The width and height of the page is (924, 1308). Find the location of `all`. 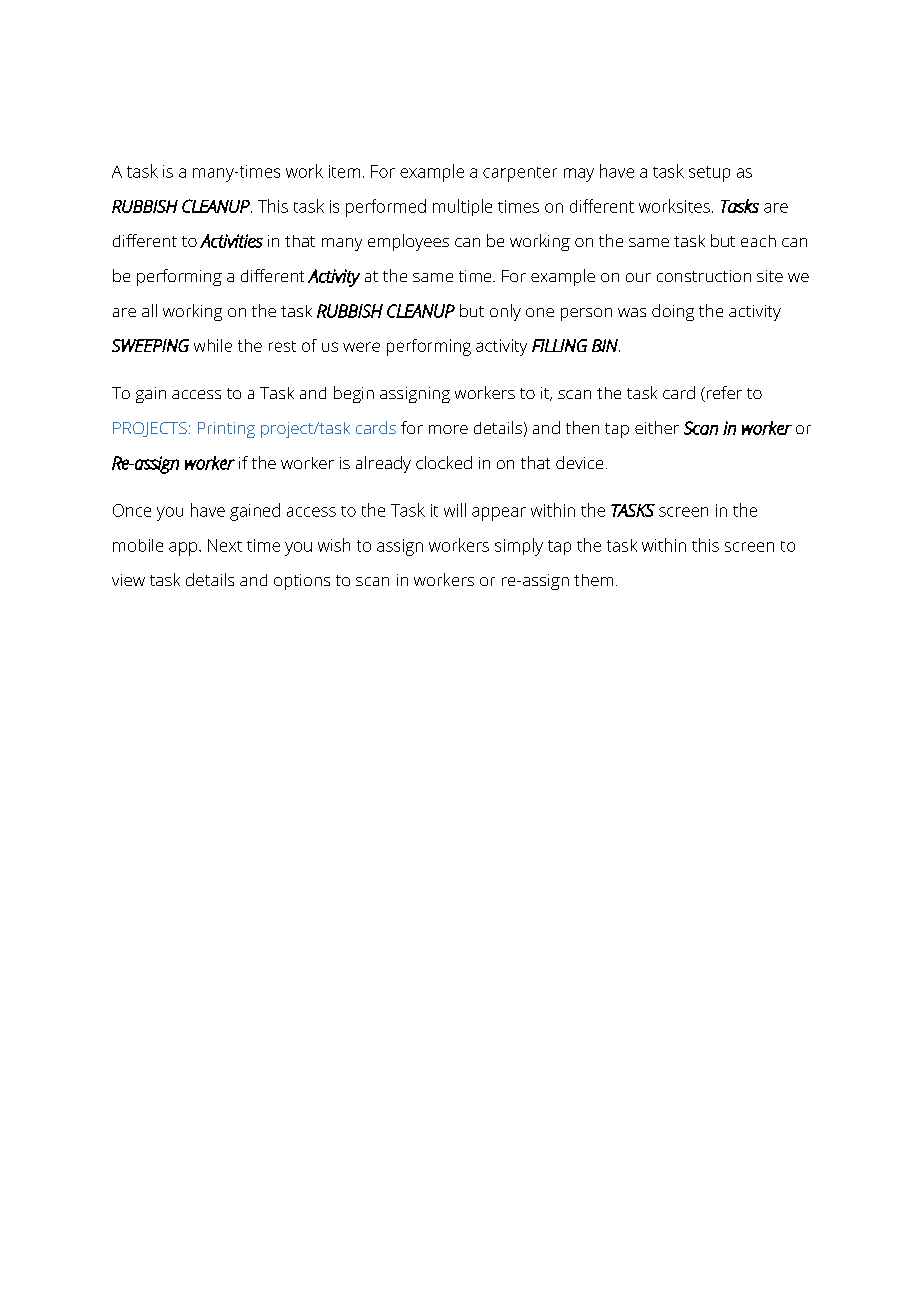

all is located at coordinates (149, 310).
